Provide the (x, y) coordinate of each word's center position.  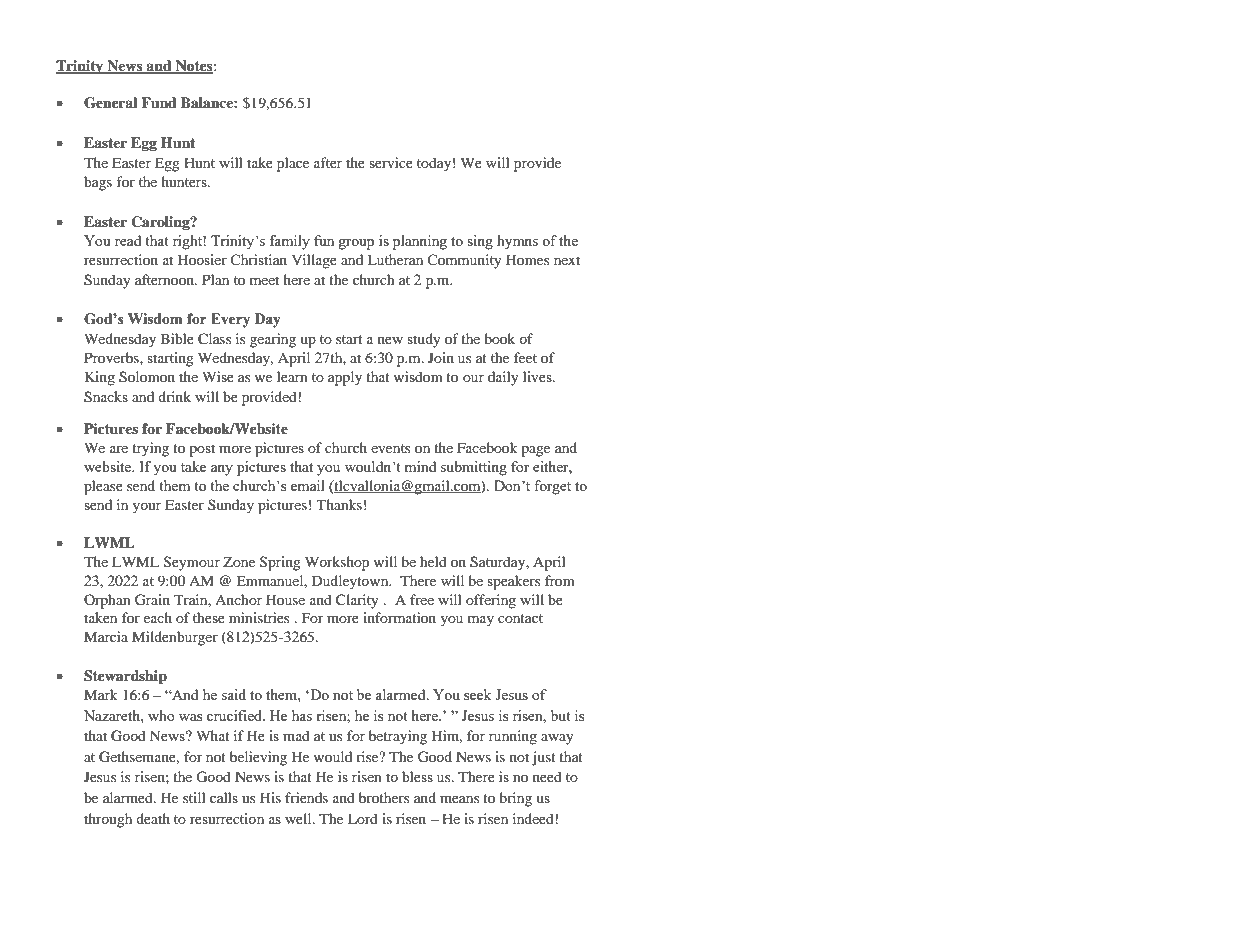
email (308, 485)
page (535, 451)
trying (150, 449)
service (391, 162)
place (293, 164)
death (153, 818)
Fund (159, 102)
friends (306, 797)
